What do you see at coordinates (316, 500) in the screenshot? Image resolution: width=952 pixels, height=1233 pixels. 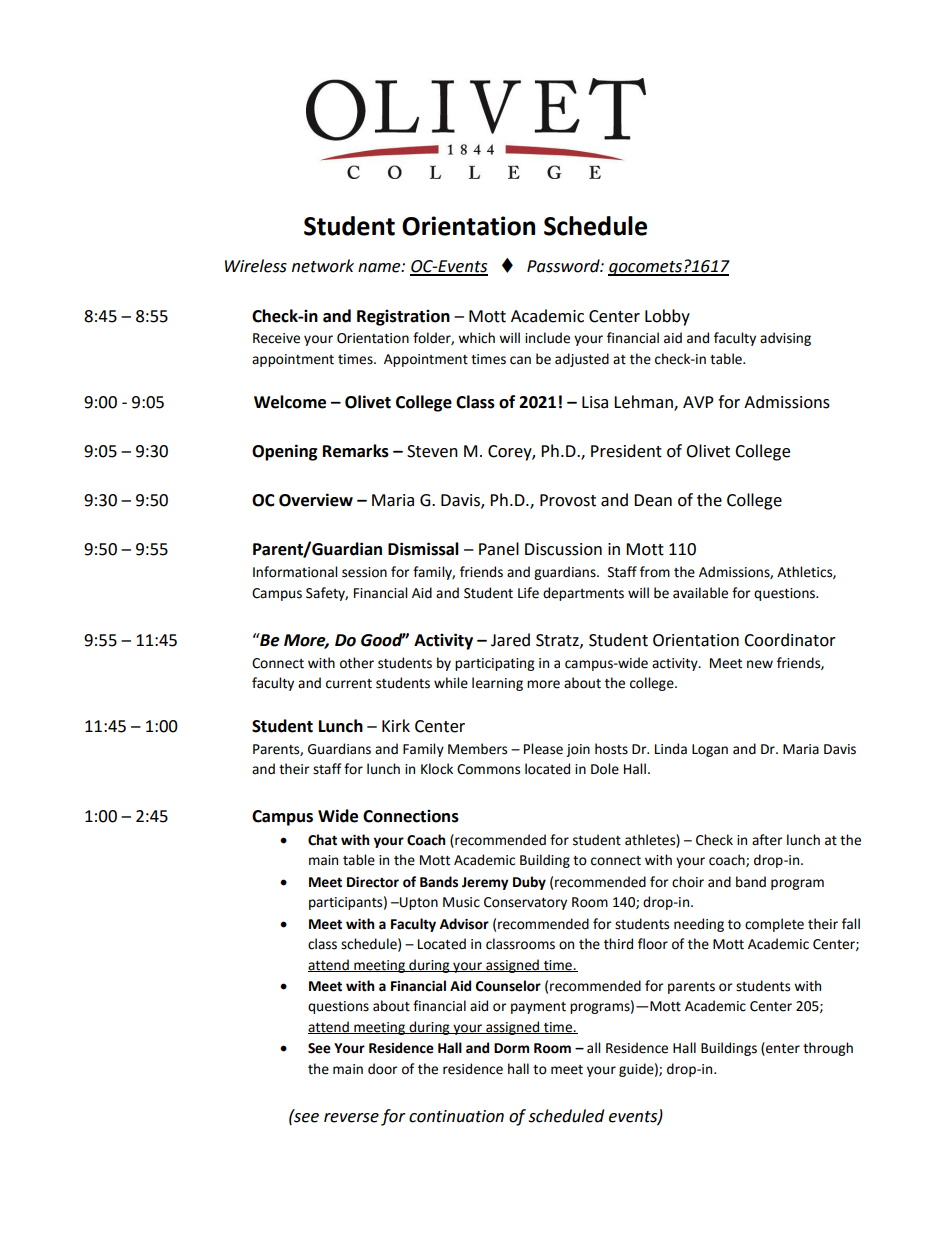 I see `Overview` at bounding box center [316, 500].
